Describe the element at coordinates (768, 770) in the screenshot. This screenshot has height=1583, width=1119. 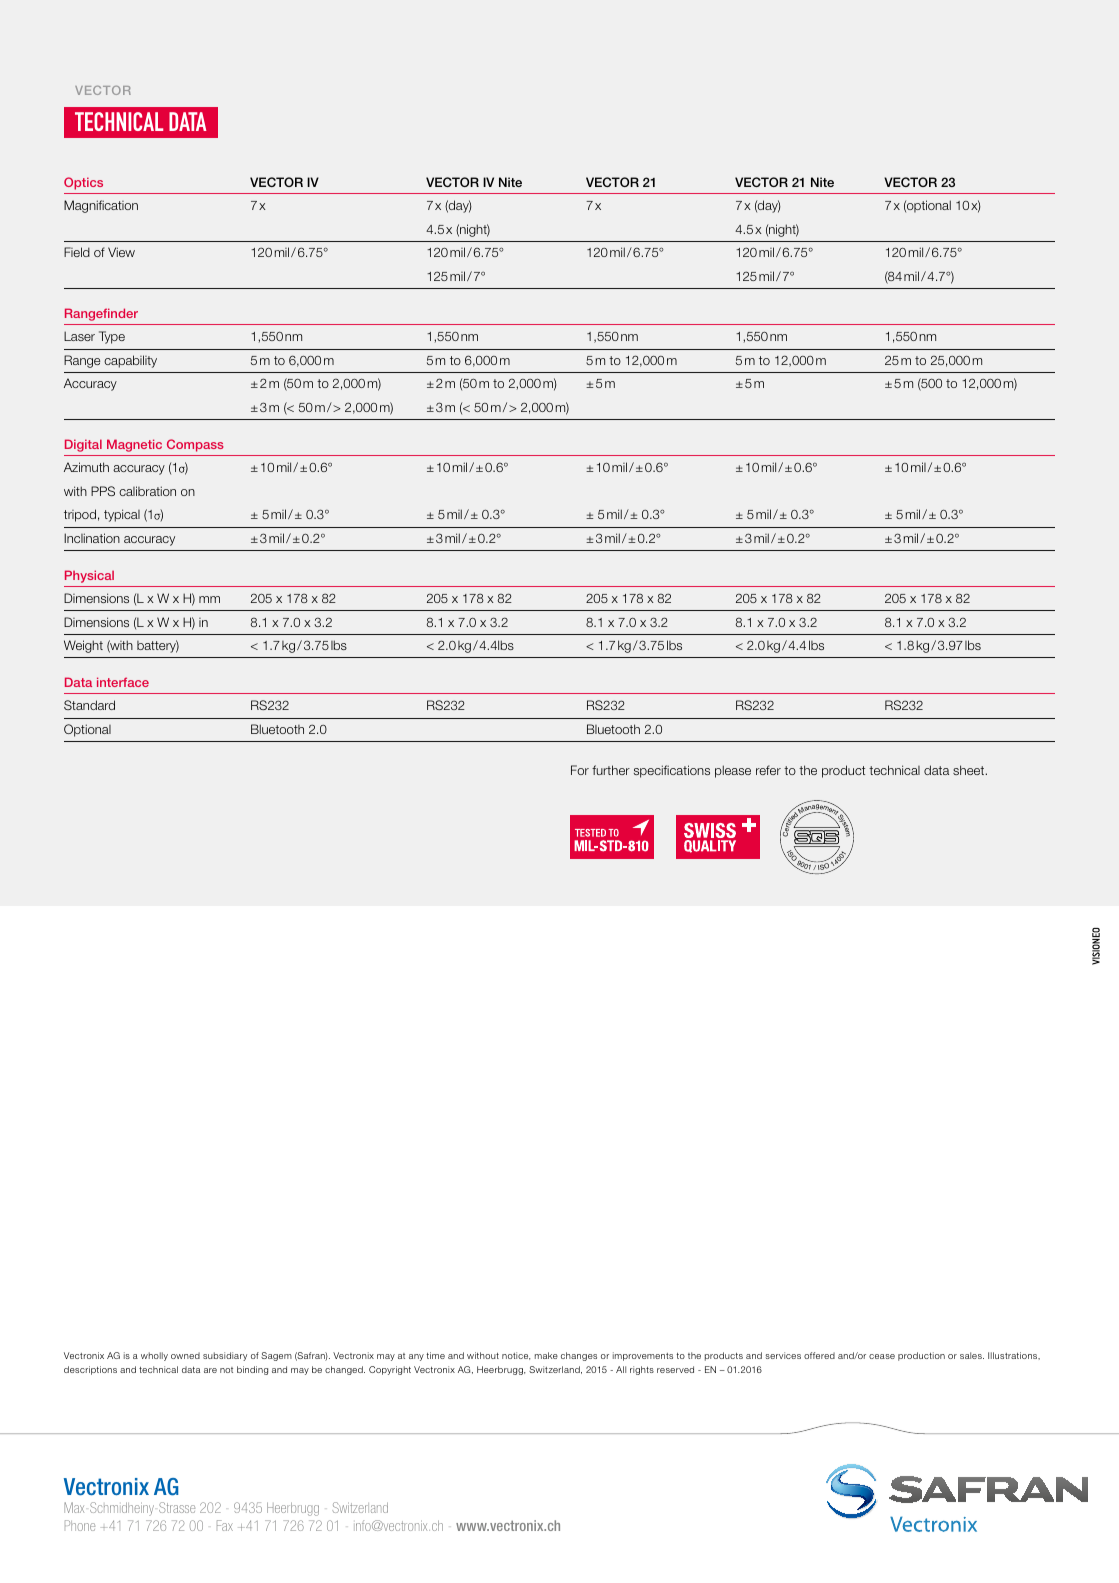
I see `refer` at that location.
